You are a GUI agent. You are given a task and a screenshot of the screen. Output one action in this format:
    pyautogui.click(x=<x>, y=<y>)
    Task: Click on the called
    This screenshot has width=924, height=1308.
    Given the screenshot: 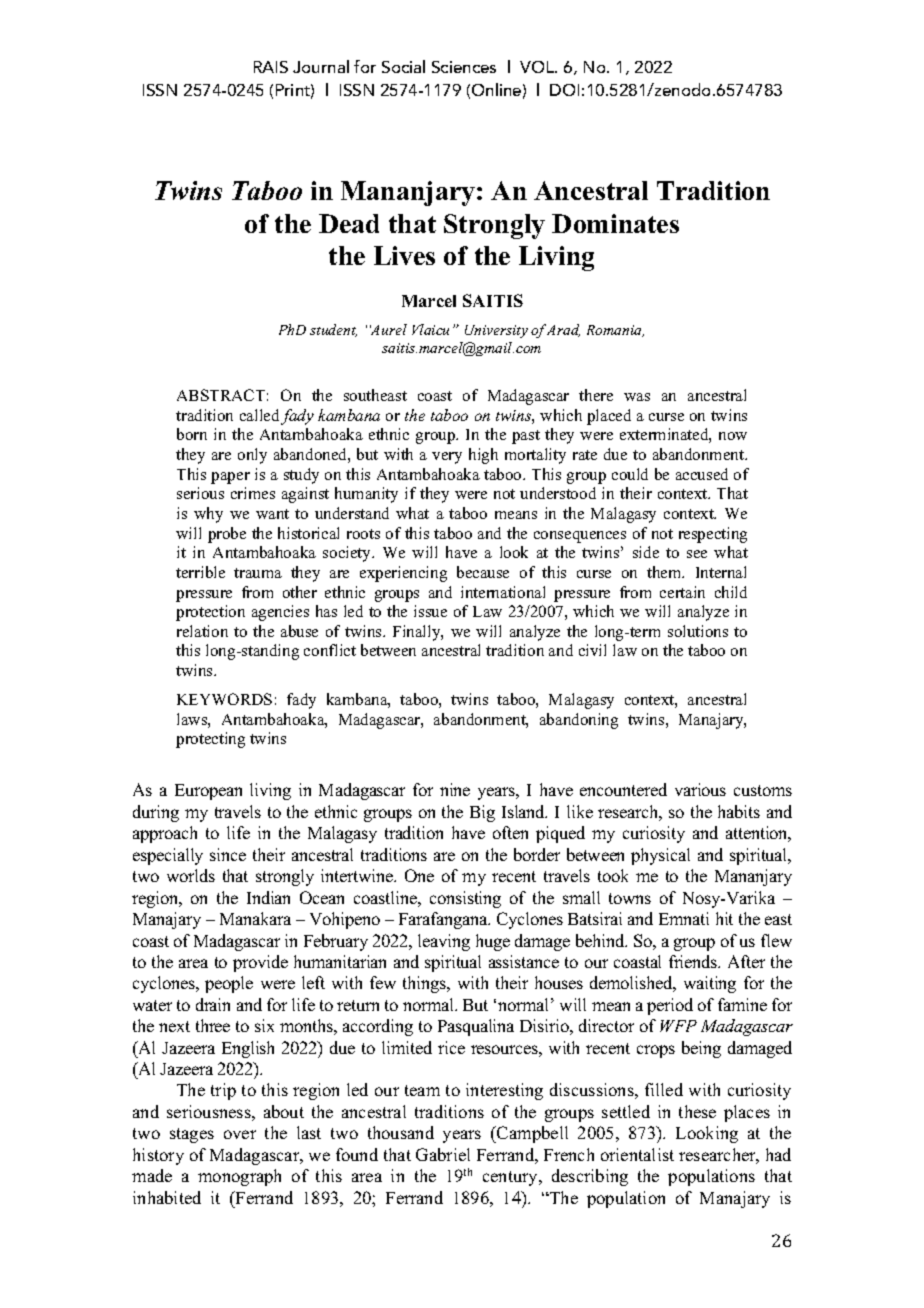 What is the action you would take?
    pyautogui.click(x=259, y=415)
